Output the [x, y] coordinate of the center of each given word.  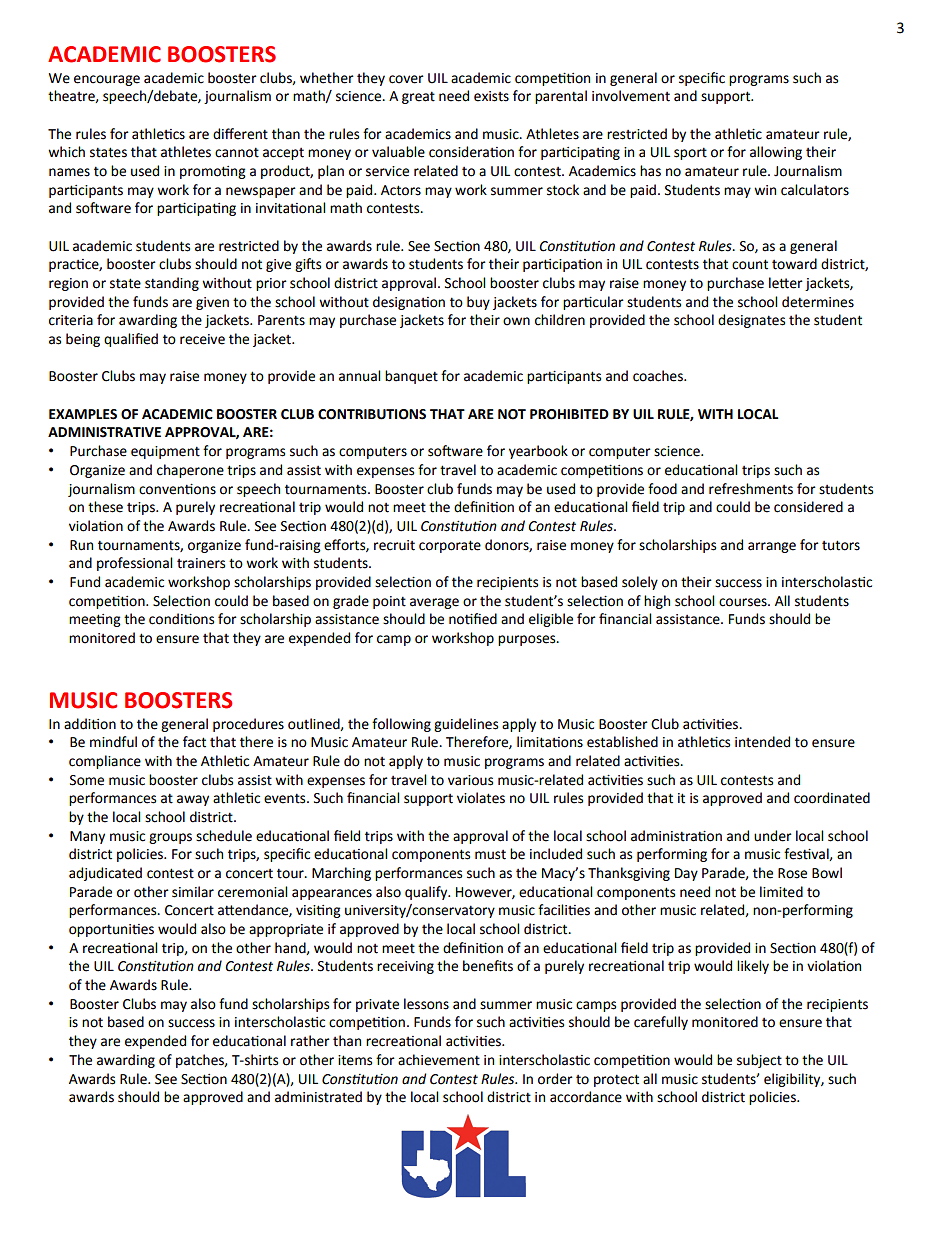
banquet [411, 377]
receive [202, 339]
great [418, 97]
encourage [107, 80]
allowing [776, 153]
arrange [772, 547]
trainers [201, 563]
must [490, 855]
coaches [659, 376]
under [773, 836]
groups [170, 838]
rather [310, 1041]
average [434, 603]
